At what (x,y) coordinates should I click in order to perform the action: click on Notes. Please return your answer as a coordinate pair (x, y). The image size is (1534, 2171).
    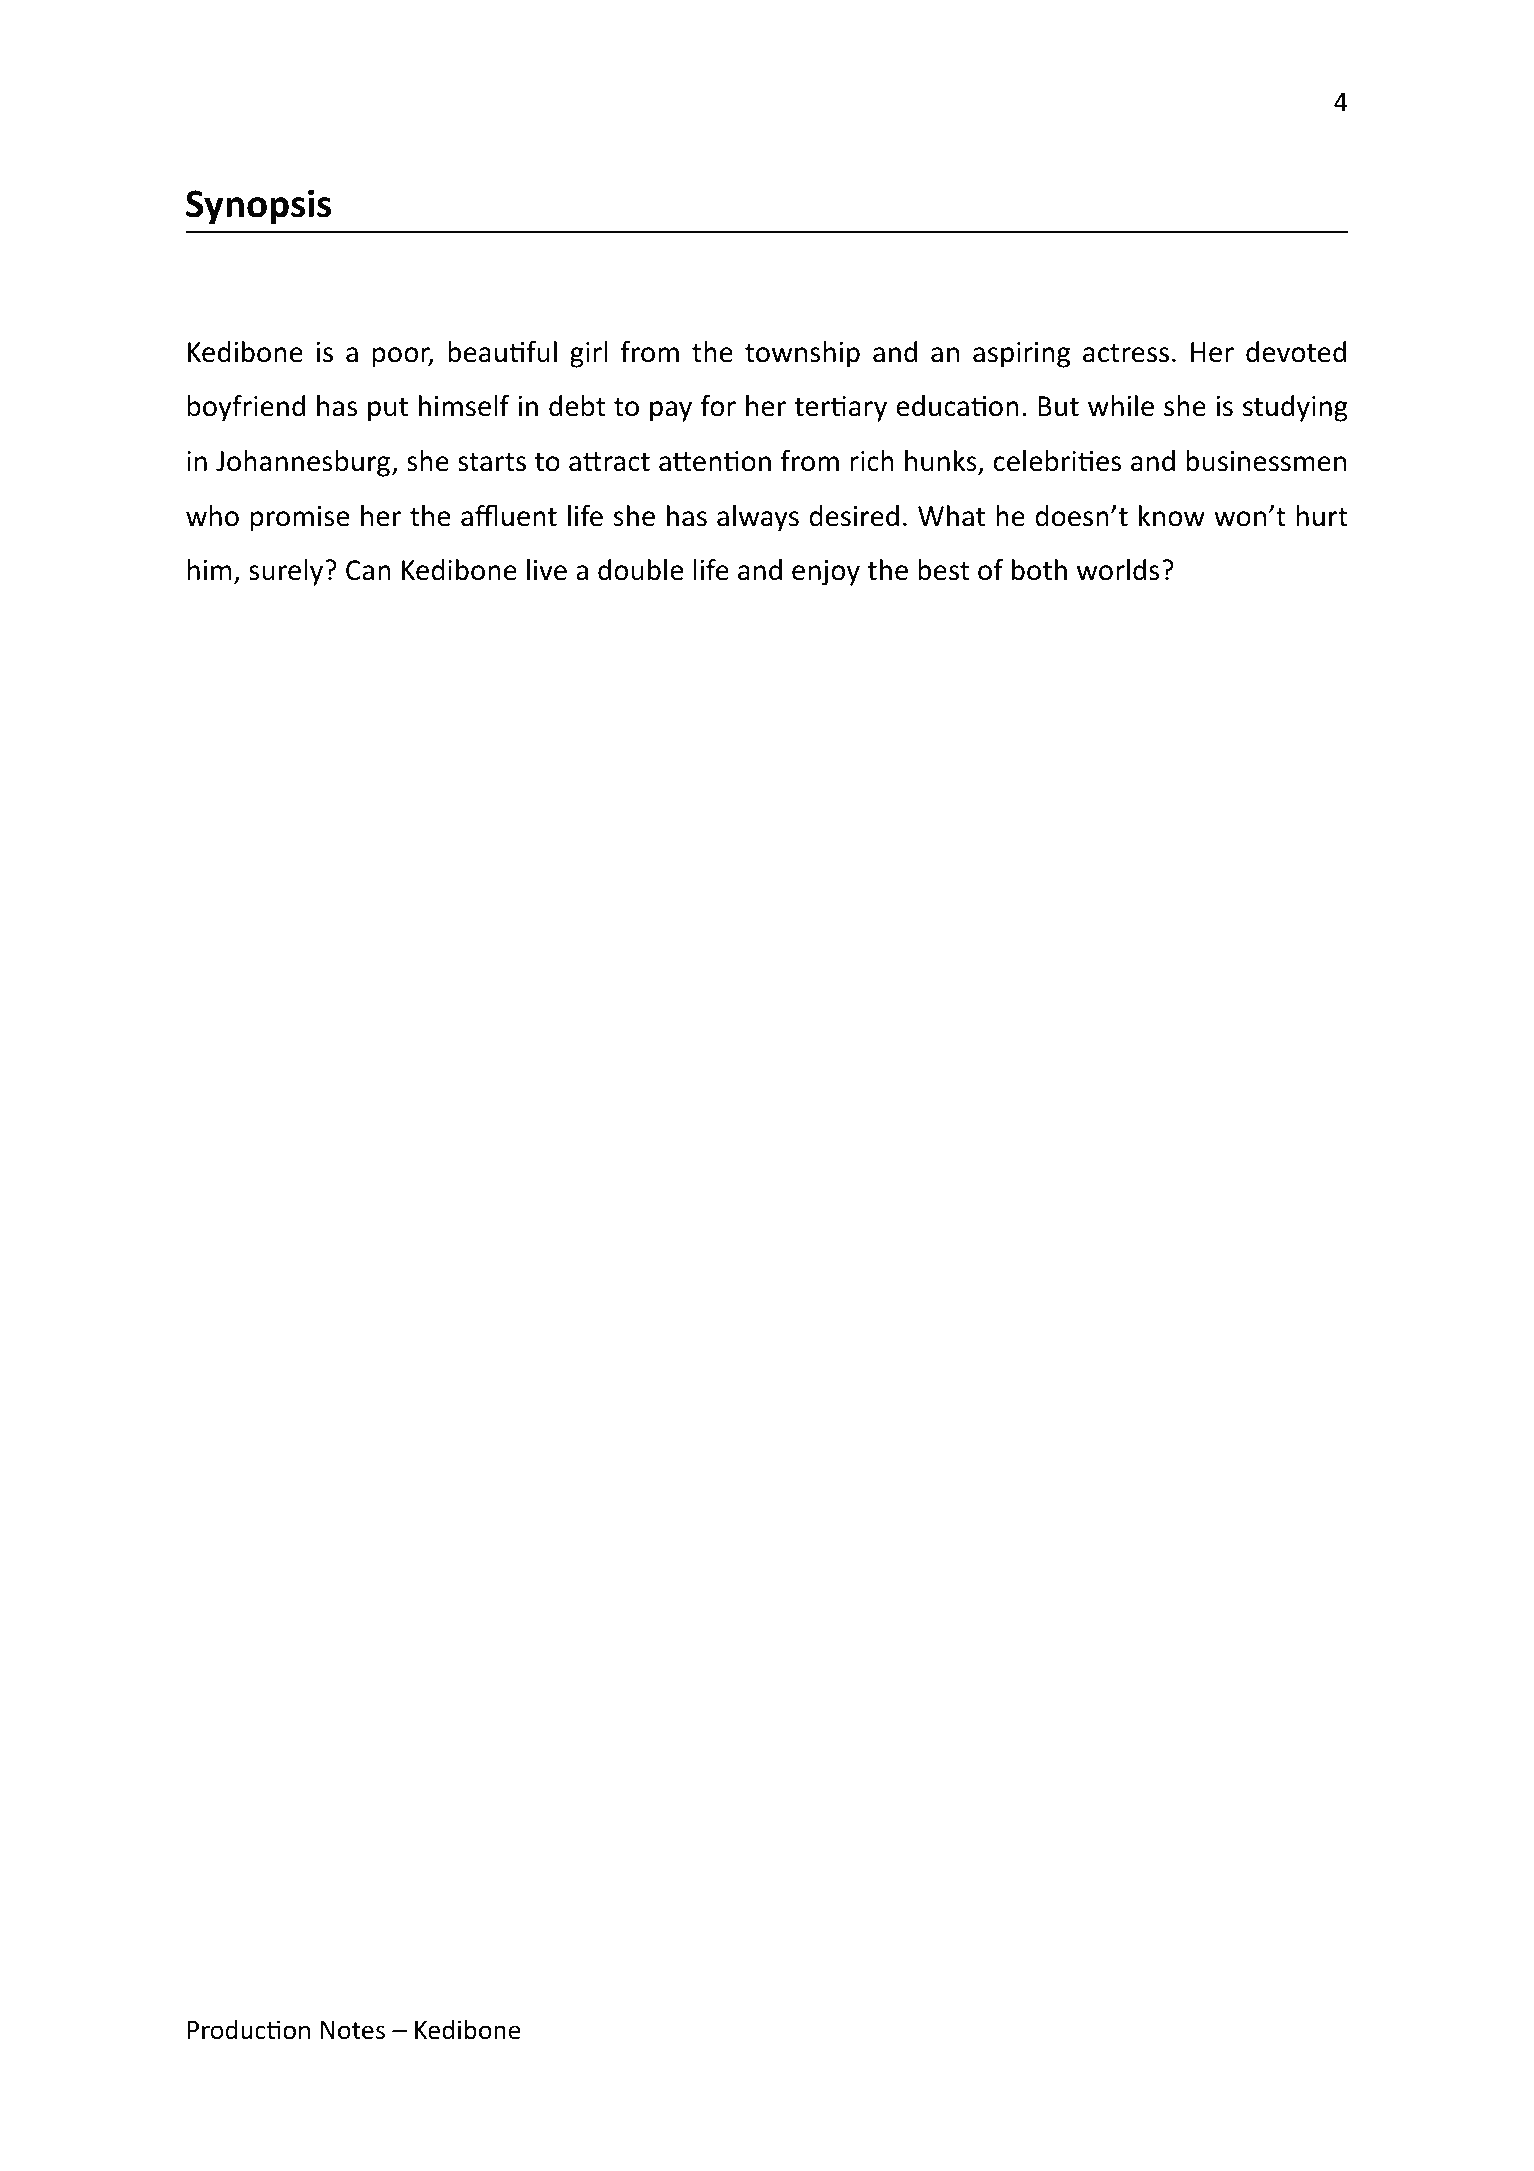
    Looking at the image, I should click on (353, 2030).
